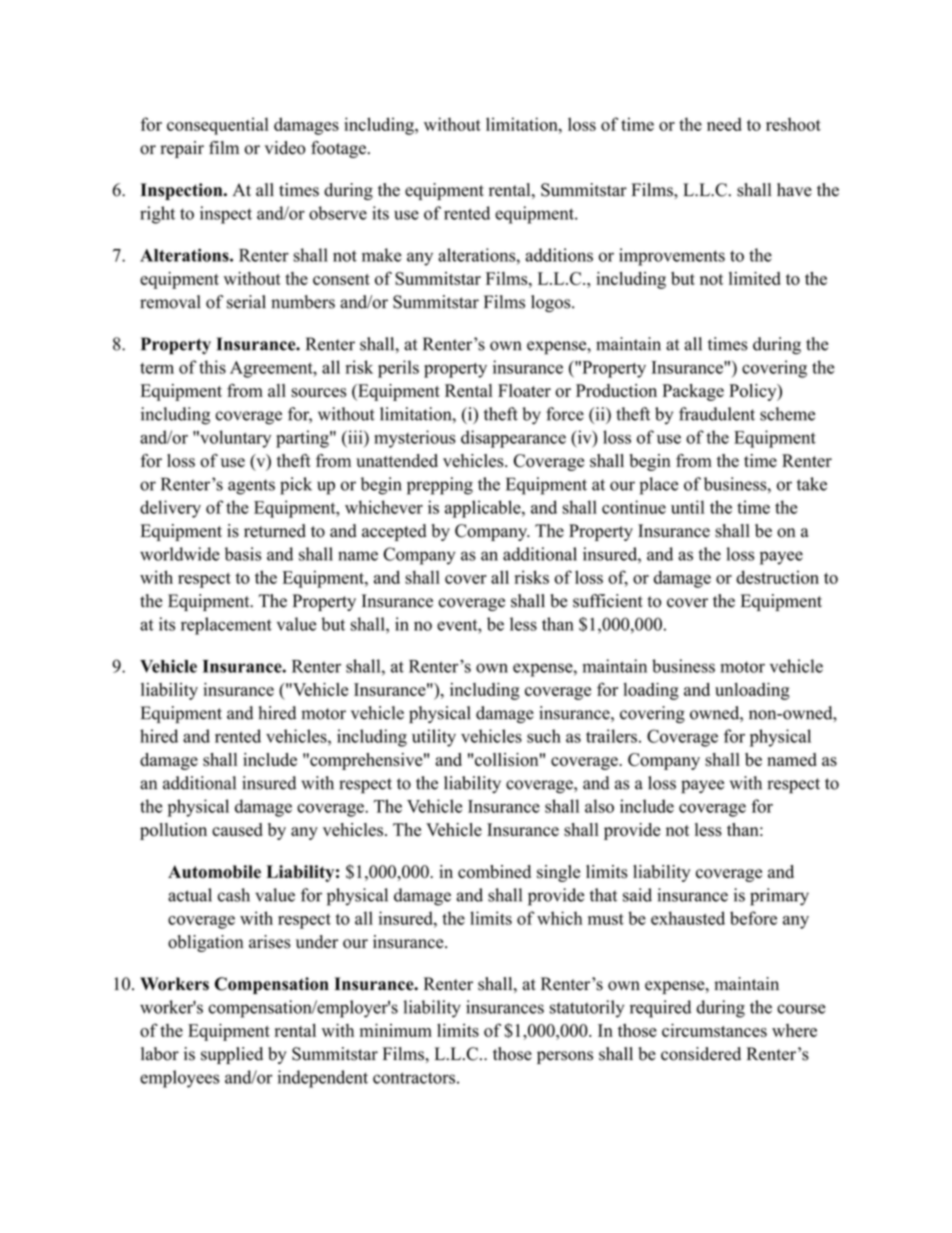 The height and width of the page is (1233, 952). Describe the element at coordinates (777, 577) in the page. I see `destruction` at that location.
